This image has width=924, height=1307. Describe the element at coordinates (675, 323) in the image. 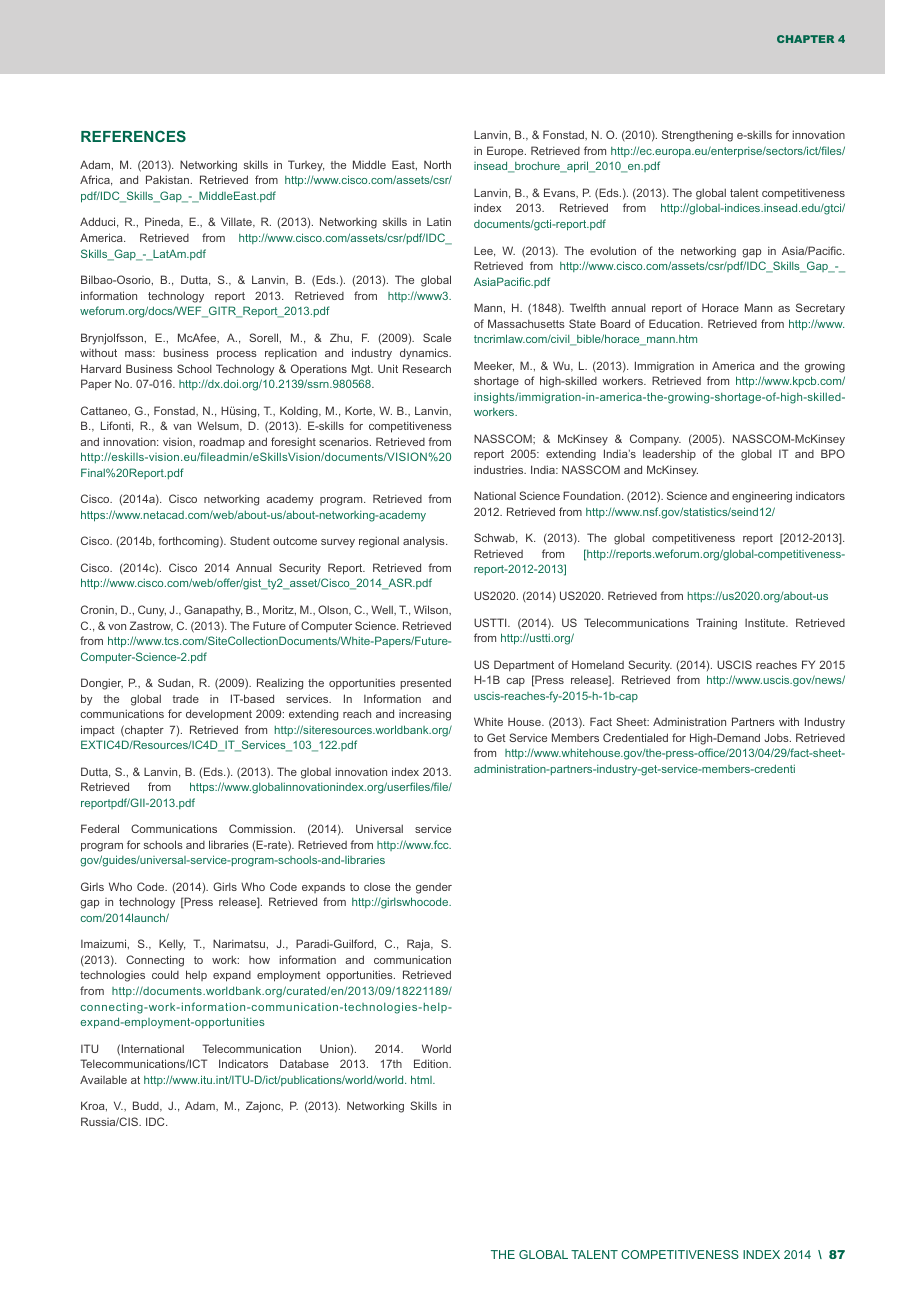

I see `Education` at that location.
